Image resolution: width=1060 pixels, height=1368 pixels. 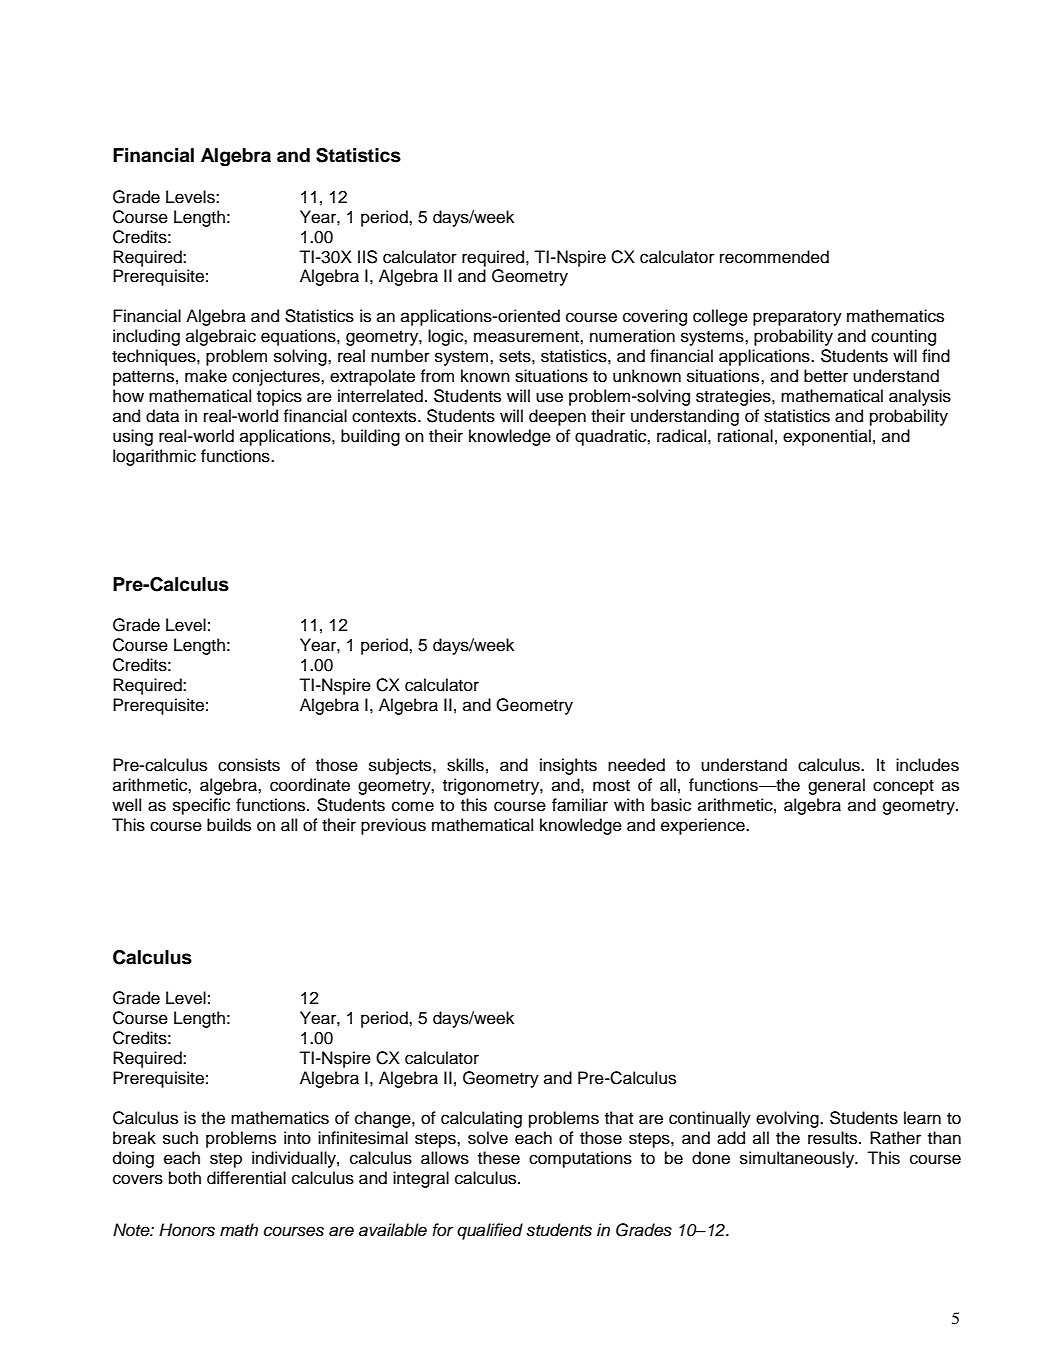 What do you see at coordinates (490, 1231) in the screenshot?
I see `qualified` at bounding box center [490, 1231].
